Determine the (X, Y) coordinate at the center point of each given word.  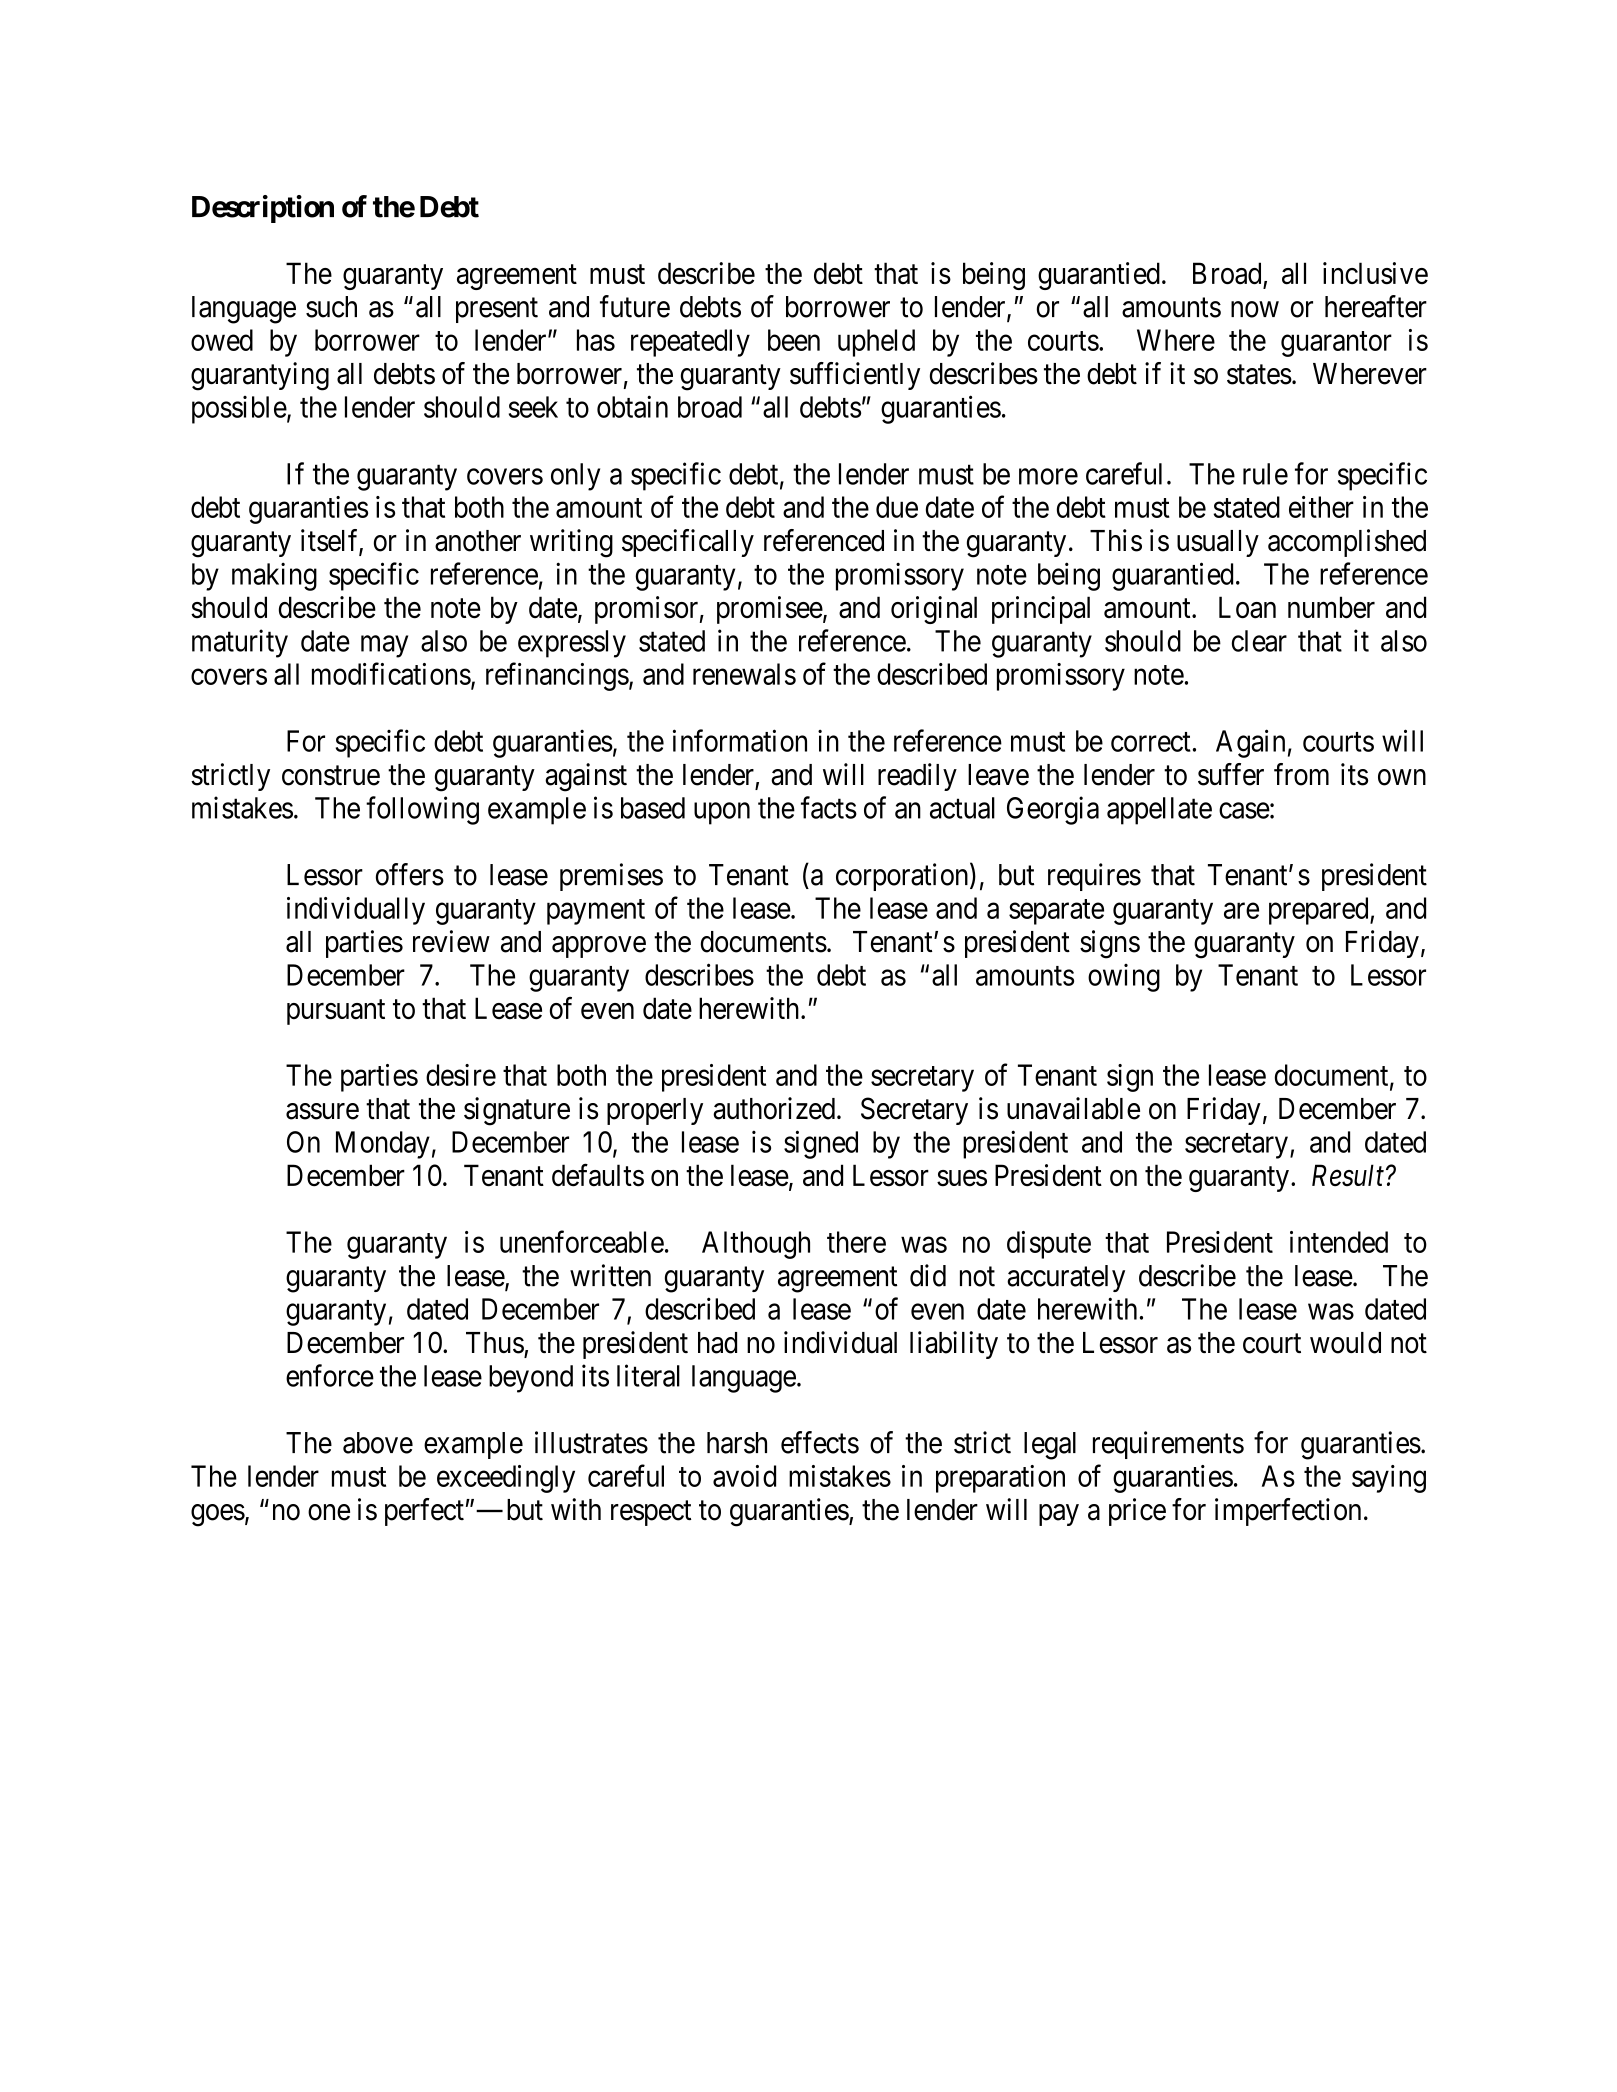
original (934, 610)
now (1255, 309)
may (384, 647)
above (378, 1443)
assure (322, 1111)
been (794, 340)
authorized (774, 1108)
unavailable (1073, 1108)
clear (1259, 641)
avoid (744, 1476)
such (331, 307)
